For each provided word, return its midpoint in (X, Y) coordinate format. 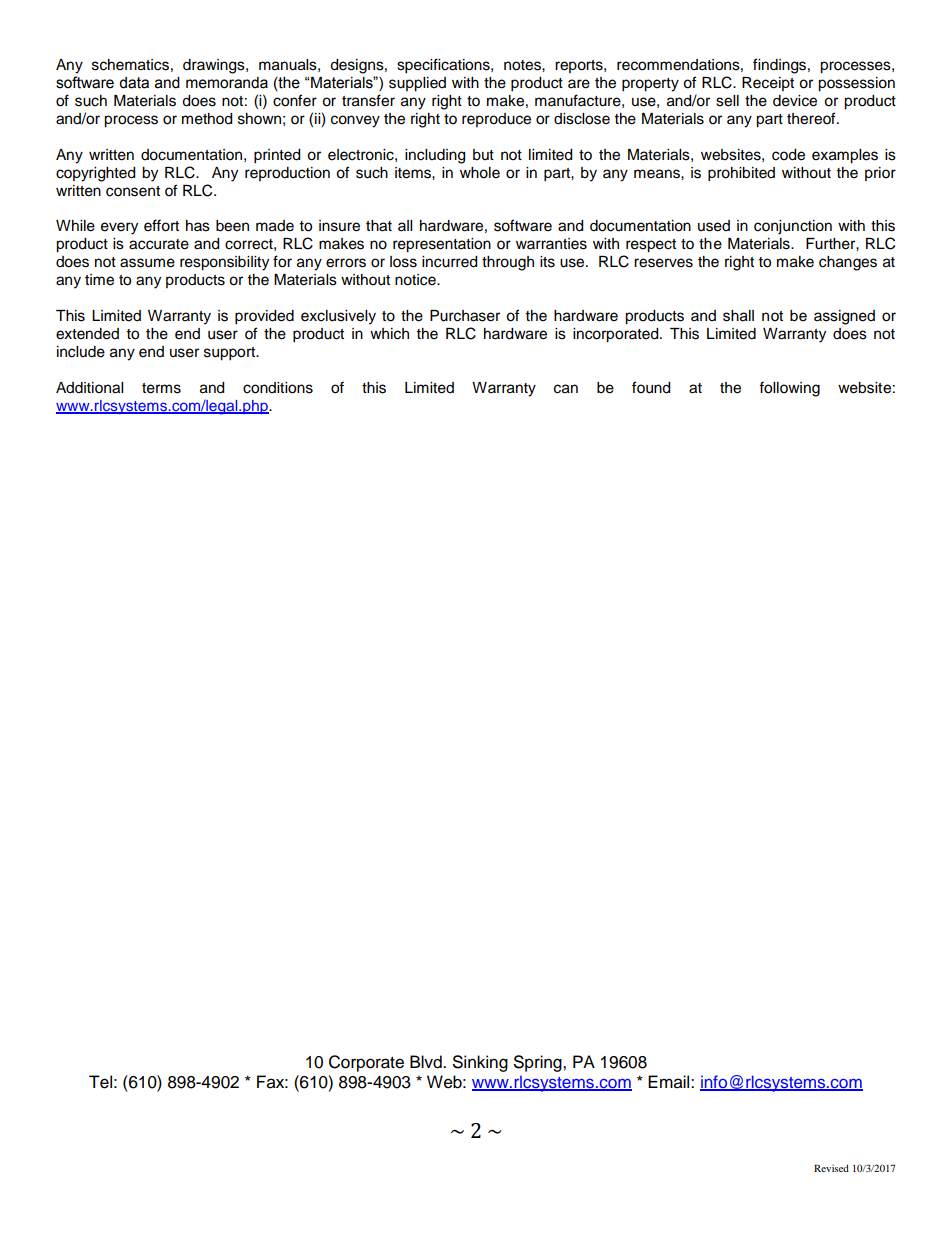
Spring (539, 1063)
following (789, 389)
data (134, 83)
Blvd (427, 1062)
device (795, 101)
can (566, 389)
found (651, 387)
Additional (89, 388)
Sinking (480, 1063)
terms (161, 388)
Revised (831, 1168)
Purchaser (465, 316)
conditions (278, 388)
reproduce (496, 120)
